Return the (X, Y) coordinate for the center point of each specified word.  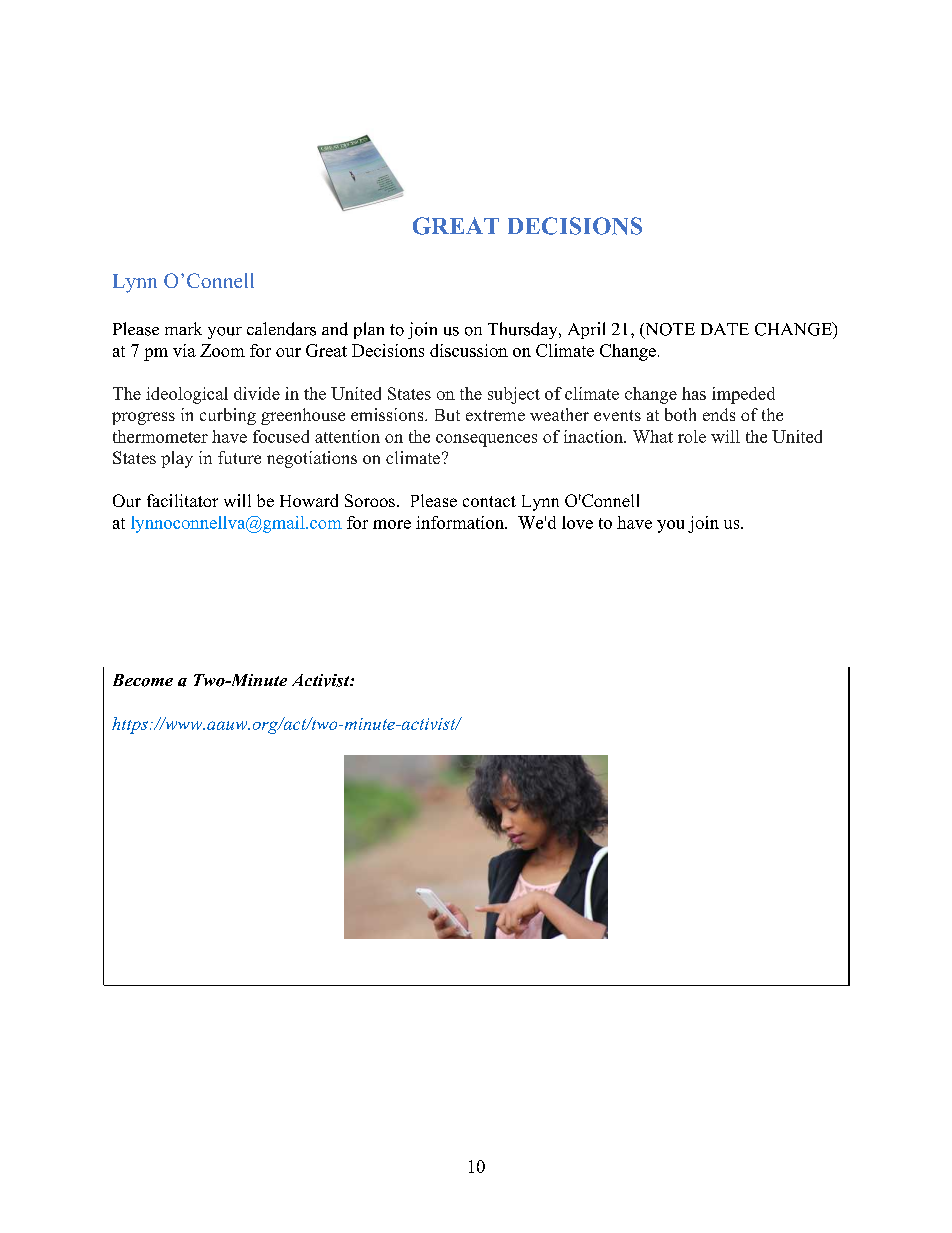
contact (489, 501)
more (392, 524)
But (447, 415)
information (461, 522)
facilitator (182, 500)
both (680, 414)
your (225, 333)
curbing (228, 416)
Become (143, 680)
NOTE (669, 330)
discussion (469, 350)
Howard (309, 500)
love (577, 522)
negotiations (312, 459)
